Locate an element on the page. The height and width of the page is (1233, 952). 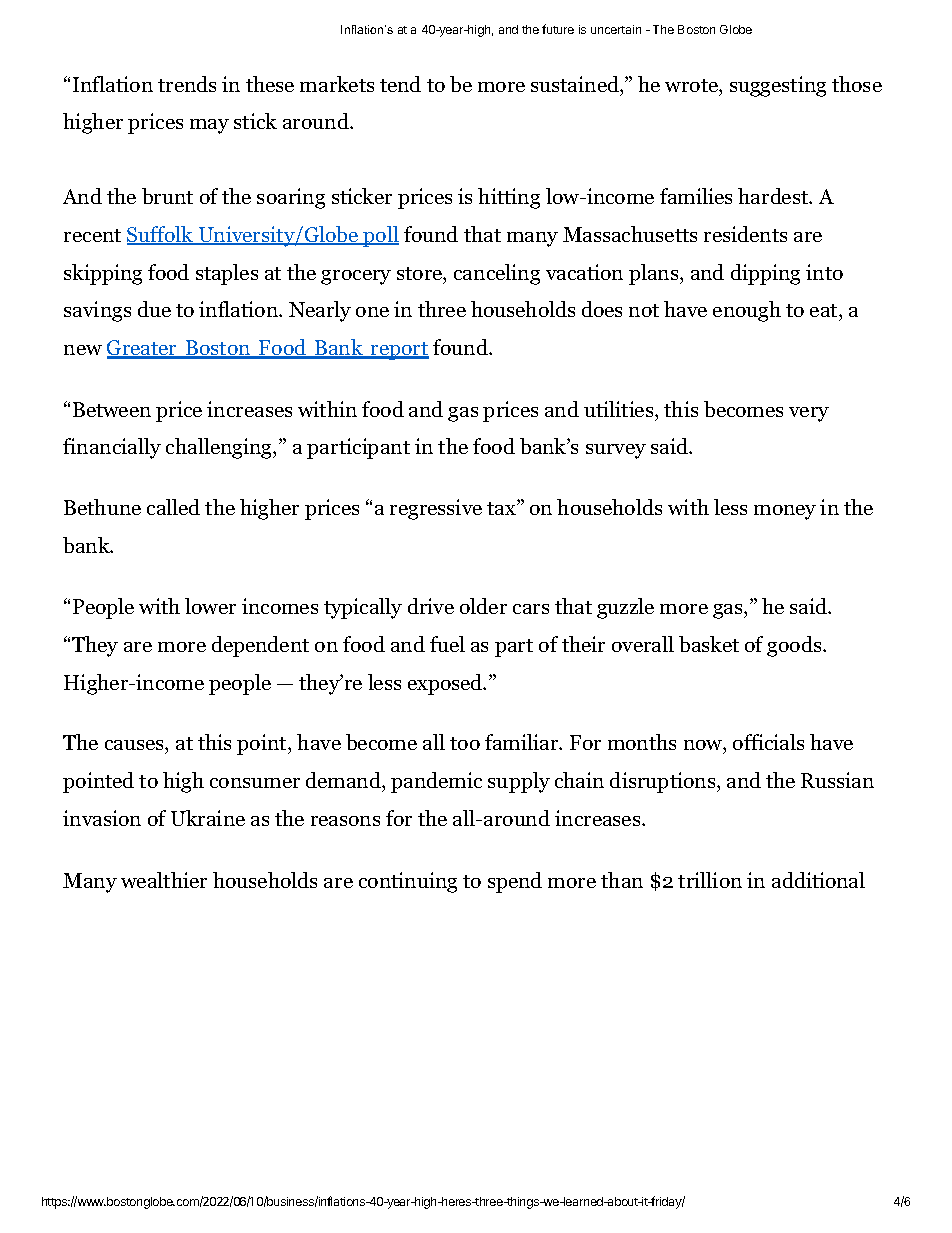
causes is located at coordinates (135, 745).
